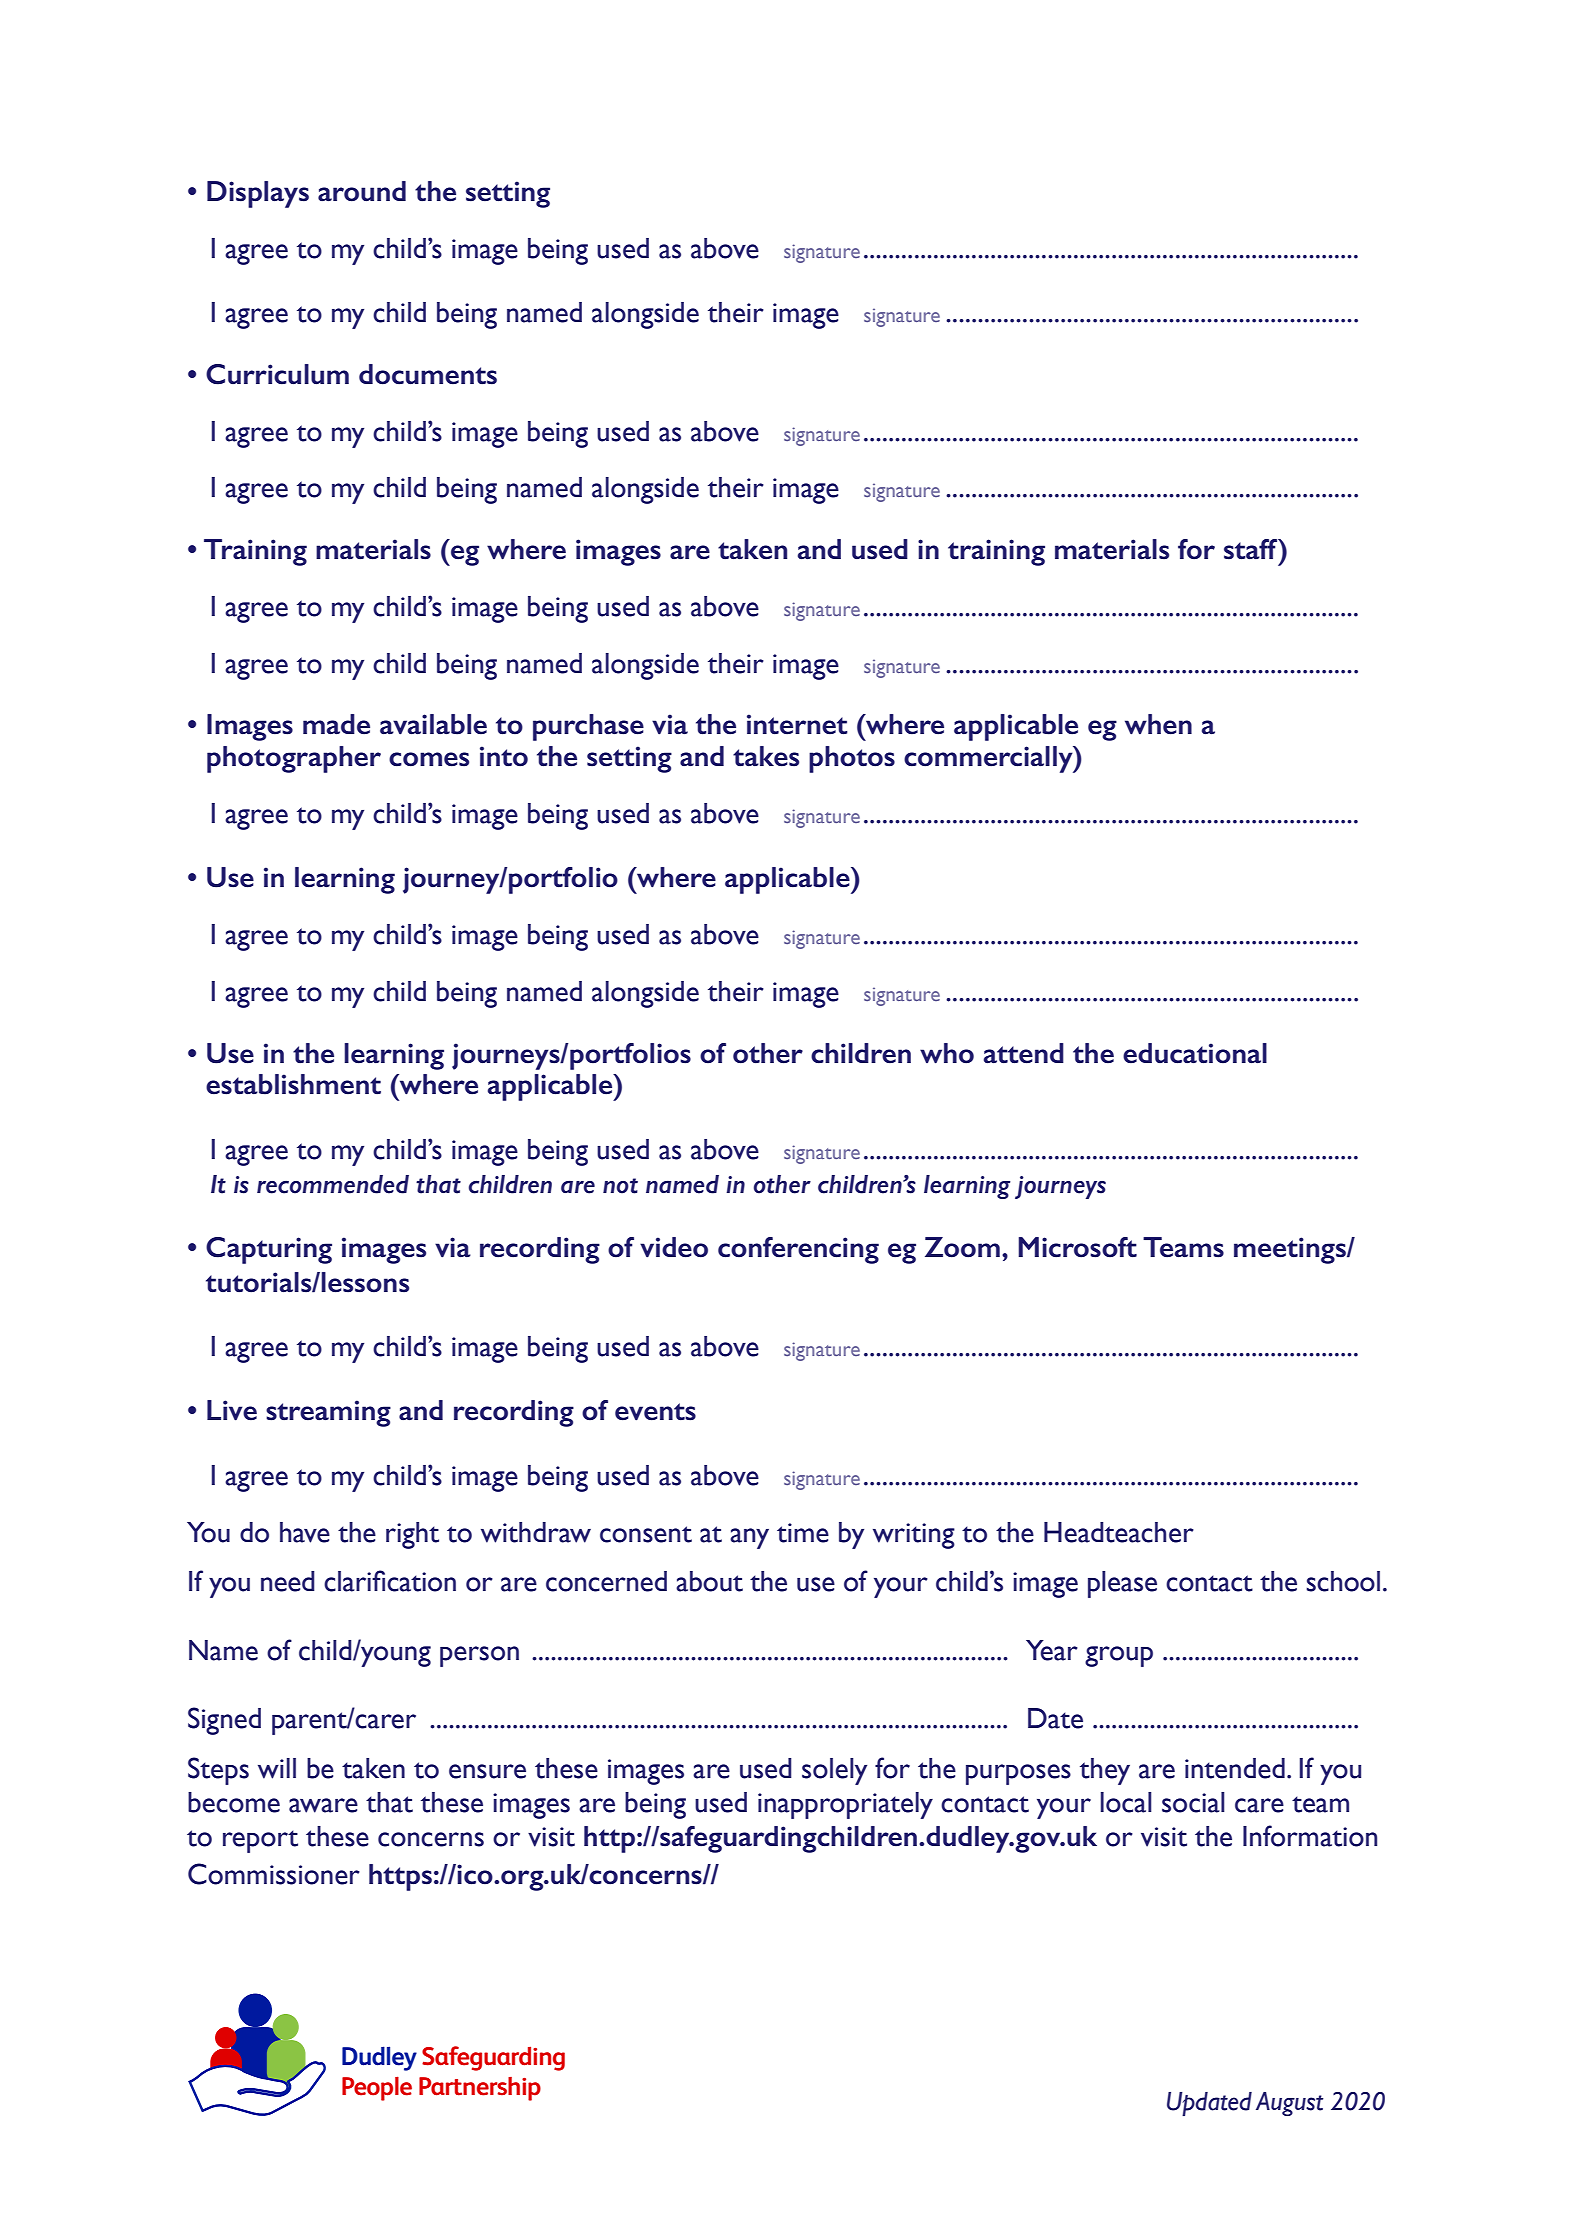 The height and width of the screenshot is (2225, 1573). Describe the element at coordinates (1252, 549) in the screenshot. I see `staff` at that location.
